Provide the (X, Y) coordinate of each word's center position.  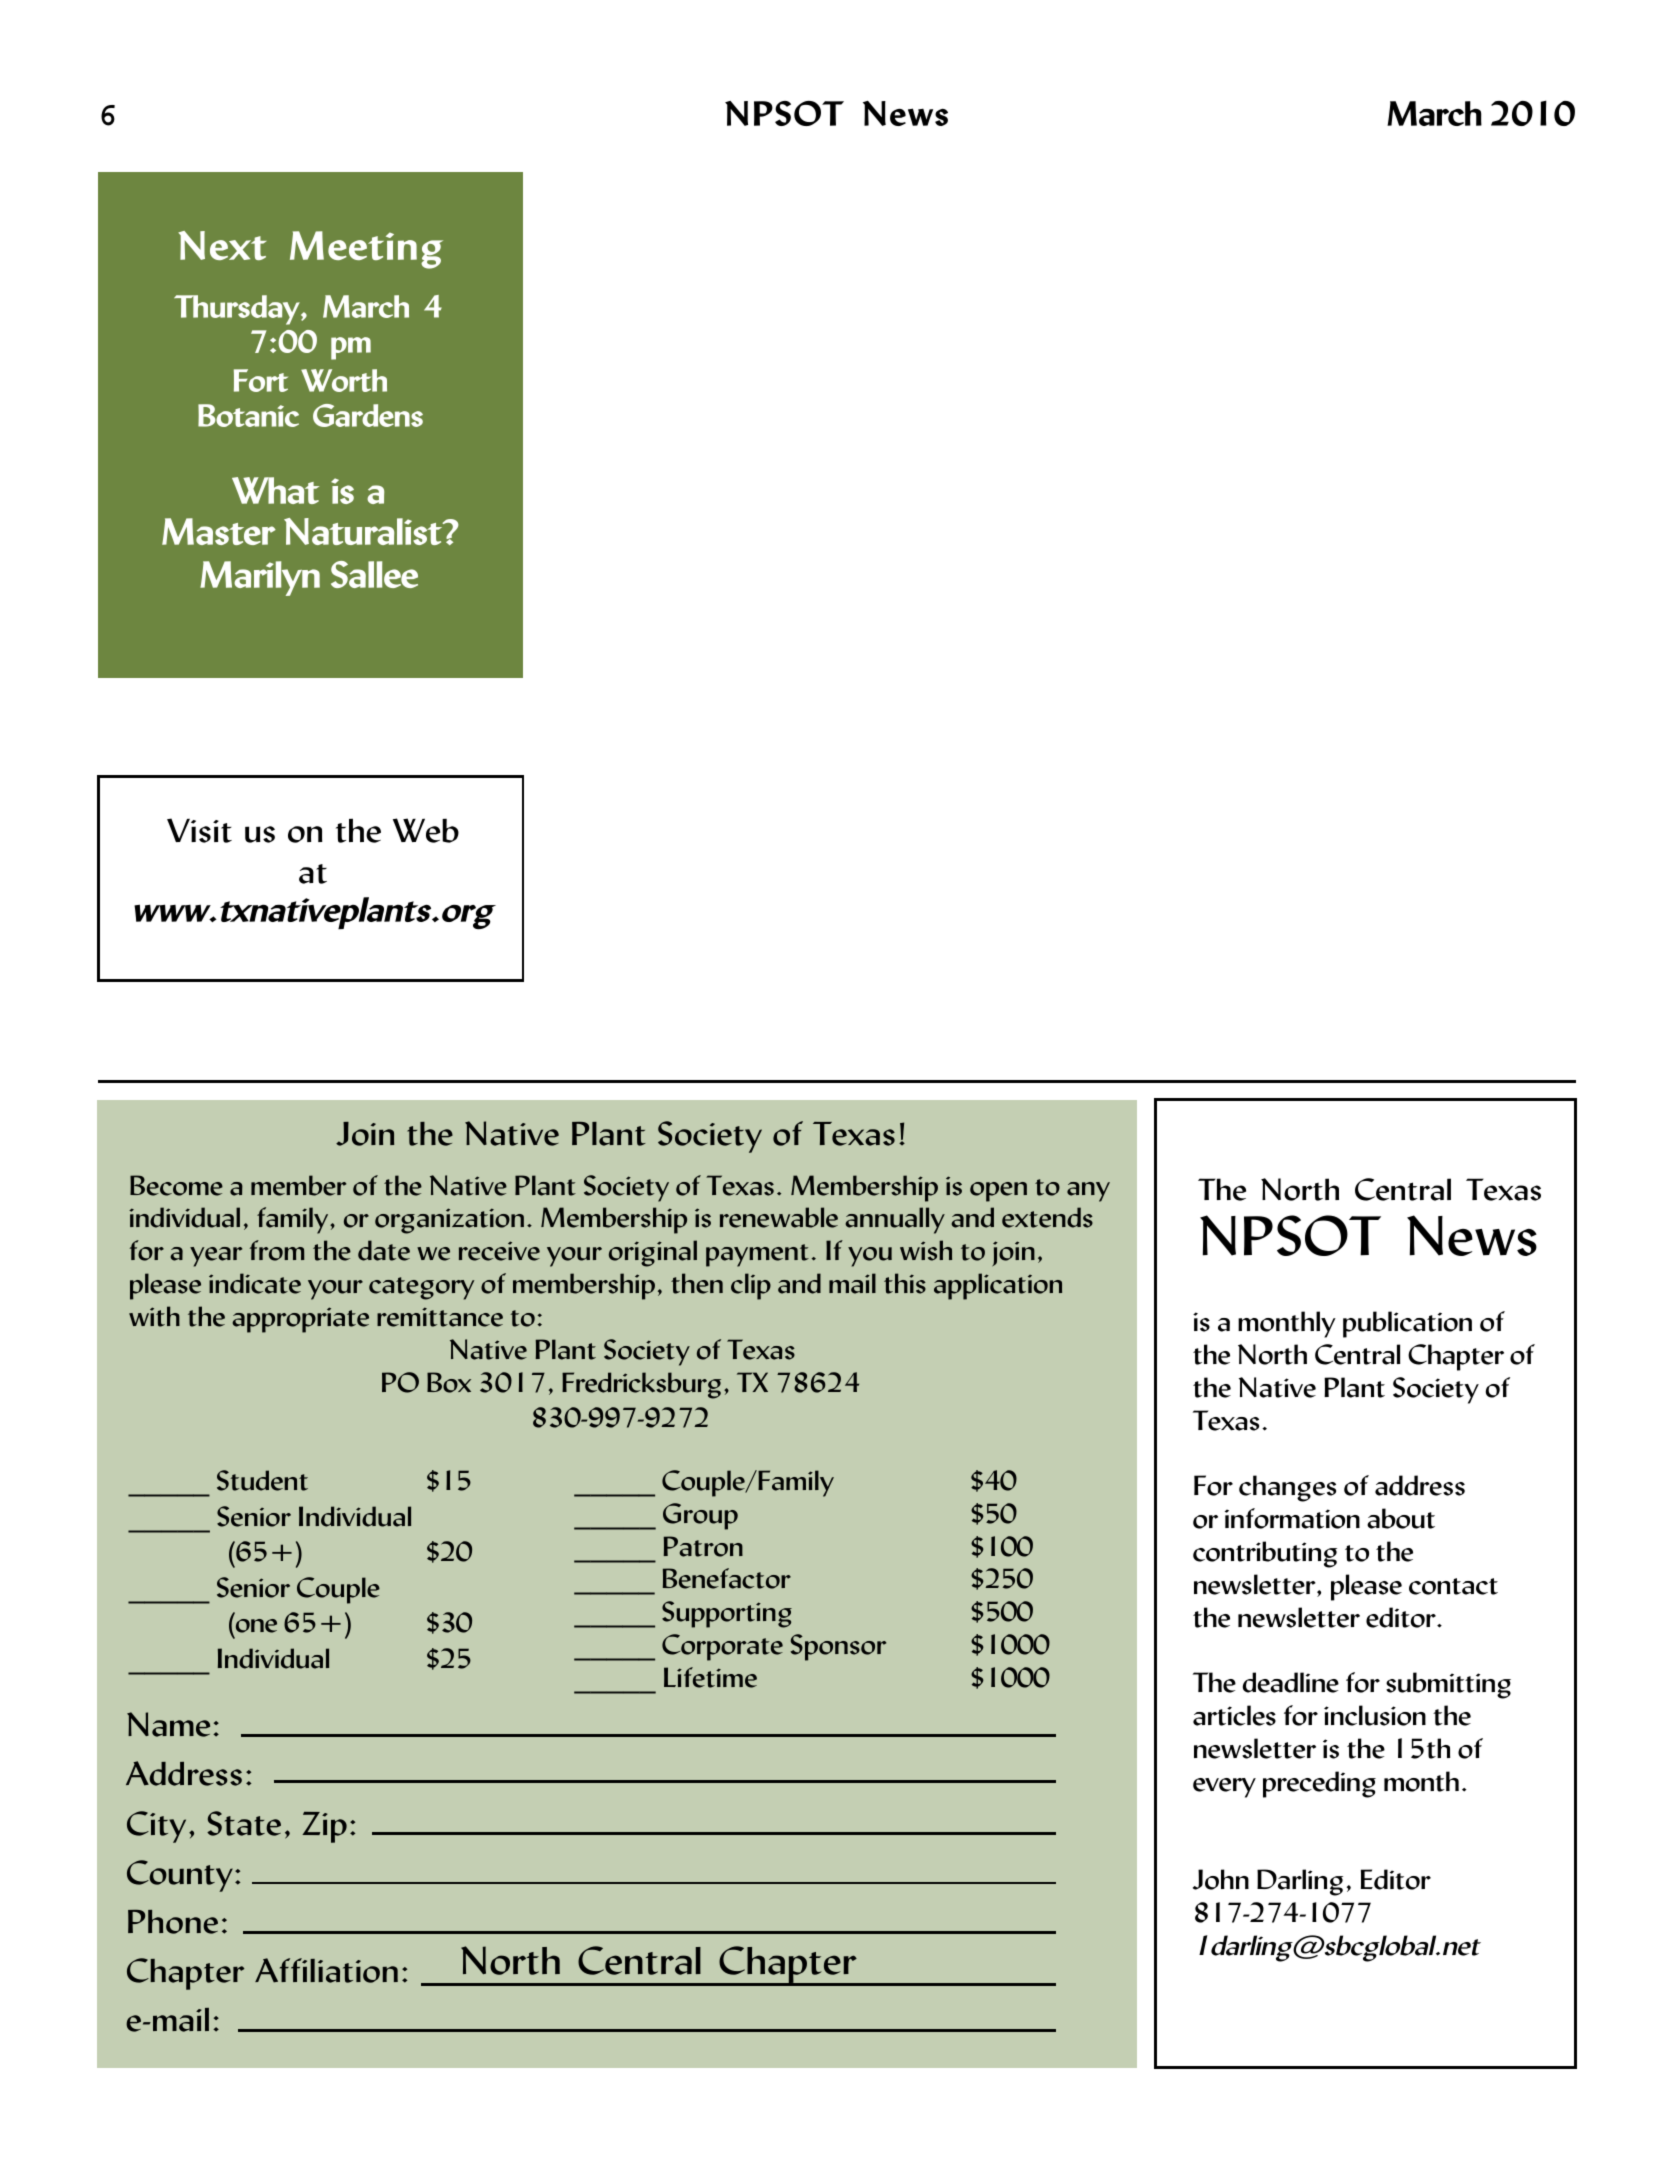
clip (751, 1286)
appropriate (300, 1320)
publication (1407, 1324)
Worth (344, 380)
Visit (199, 830)
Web (426, 830)
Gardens (368, 415)
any (1088, 1192)
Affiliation (326, 1970)
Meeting (366, 250)
